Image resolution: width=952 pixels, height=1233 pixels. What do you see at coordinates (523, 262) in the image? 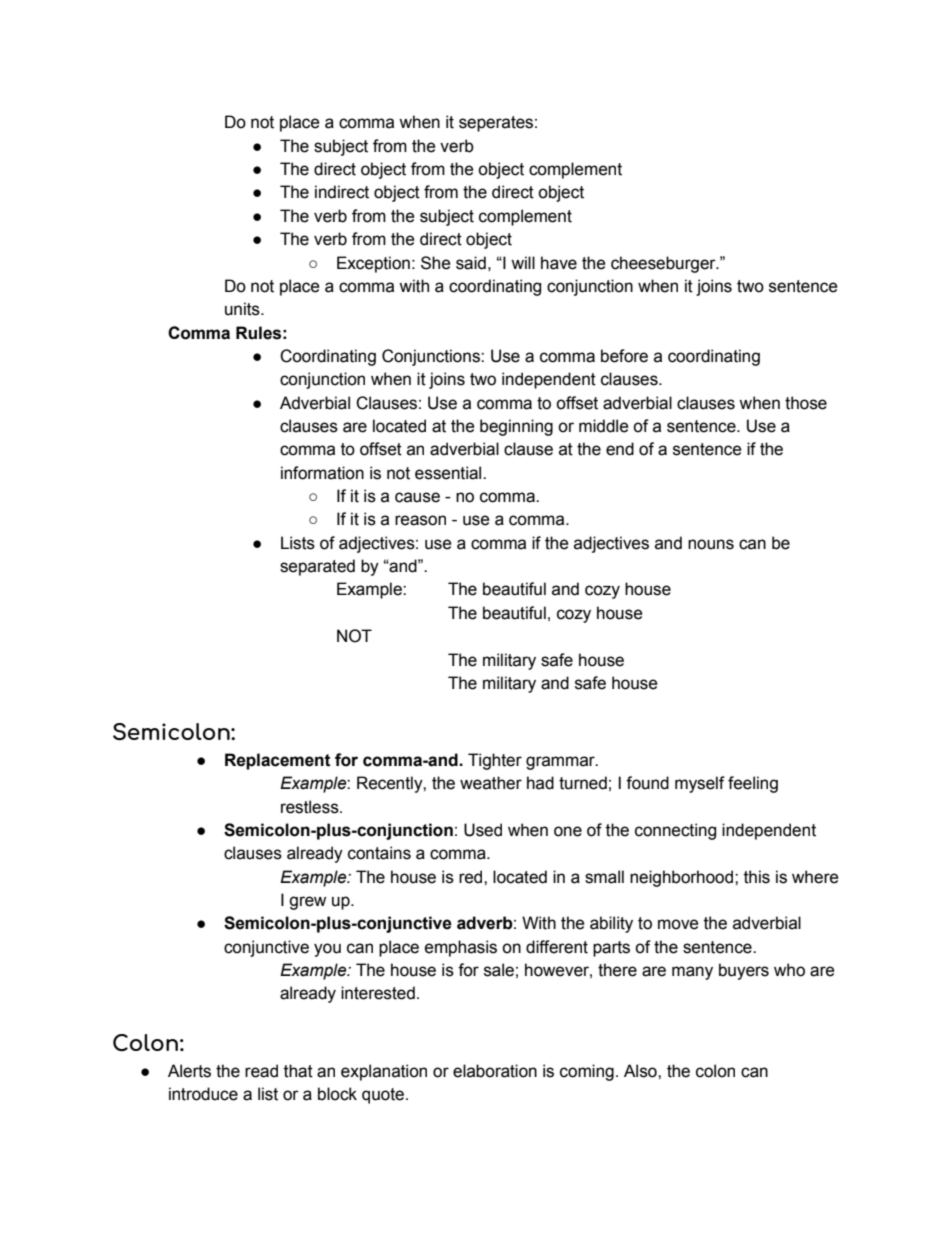
I see `will` at bounding box center [523, 262].
